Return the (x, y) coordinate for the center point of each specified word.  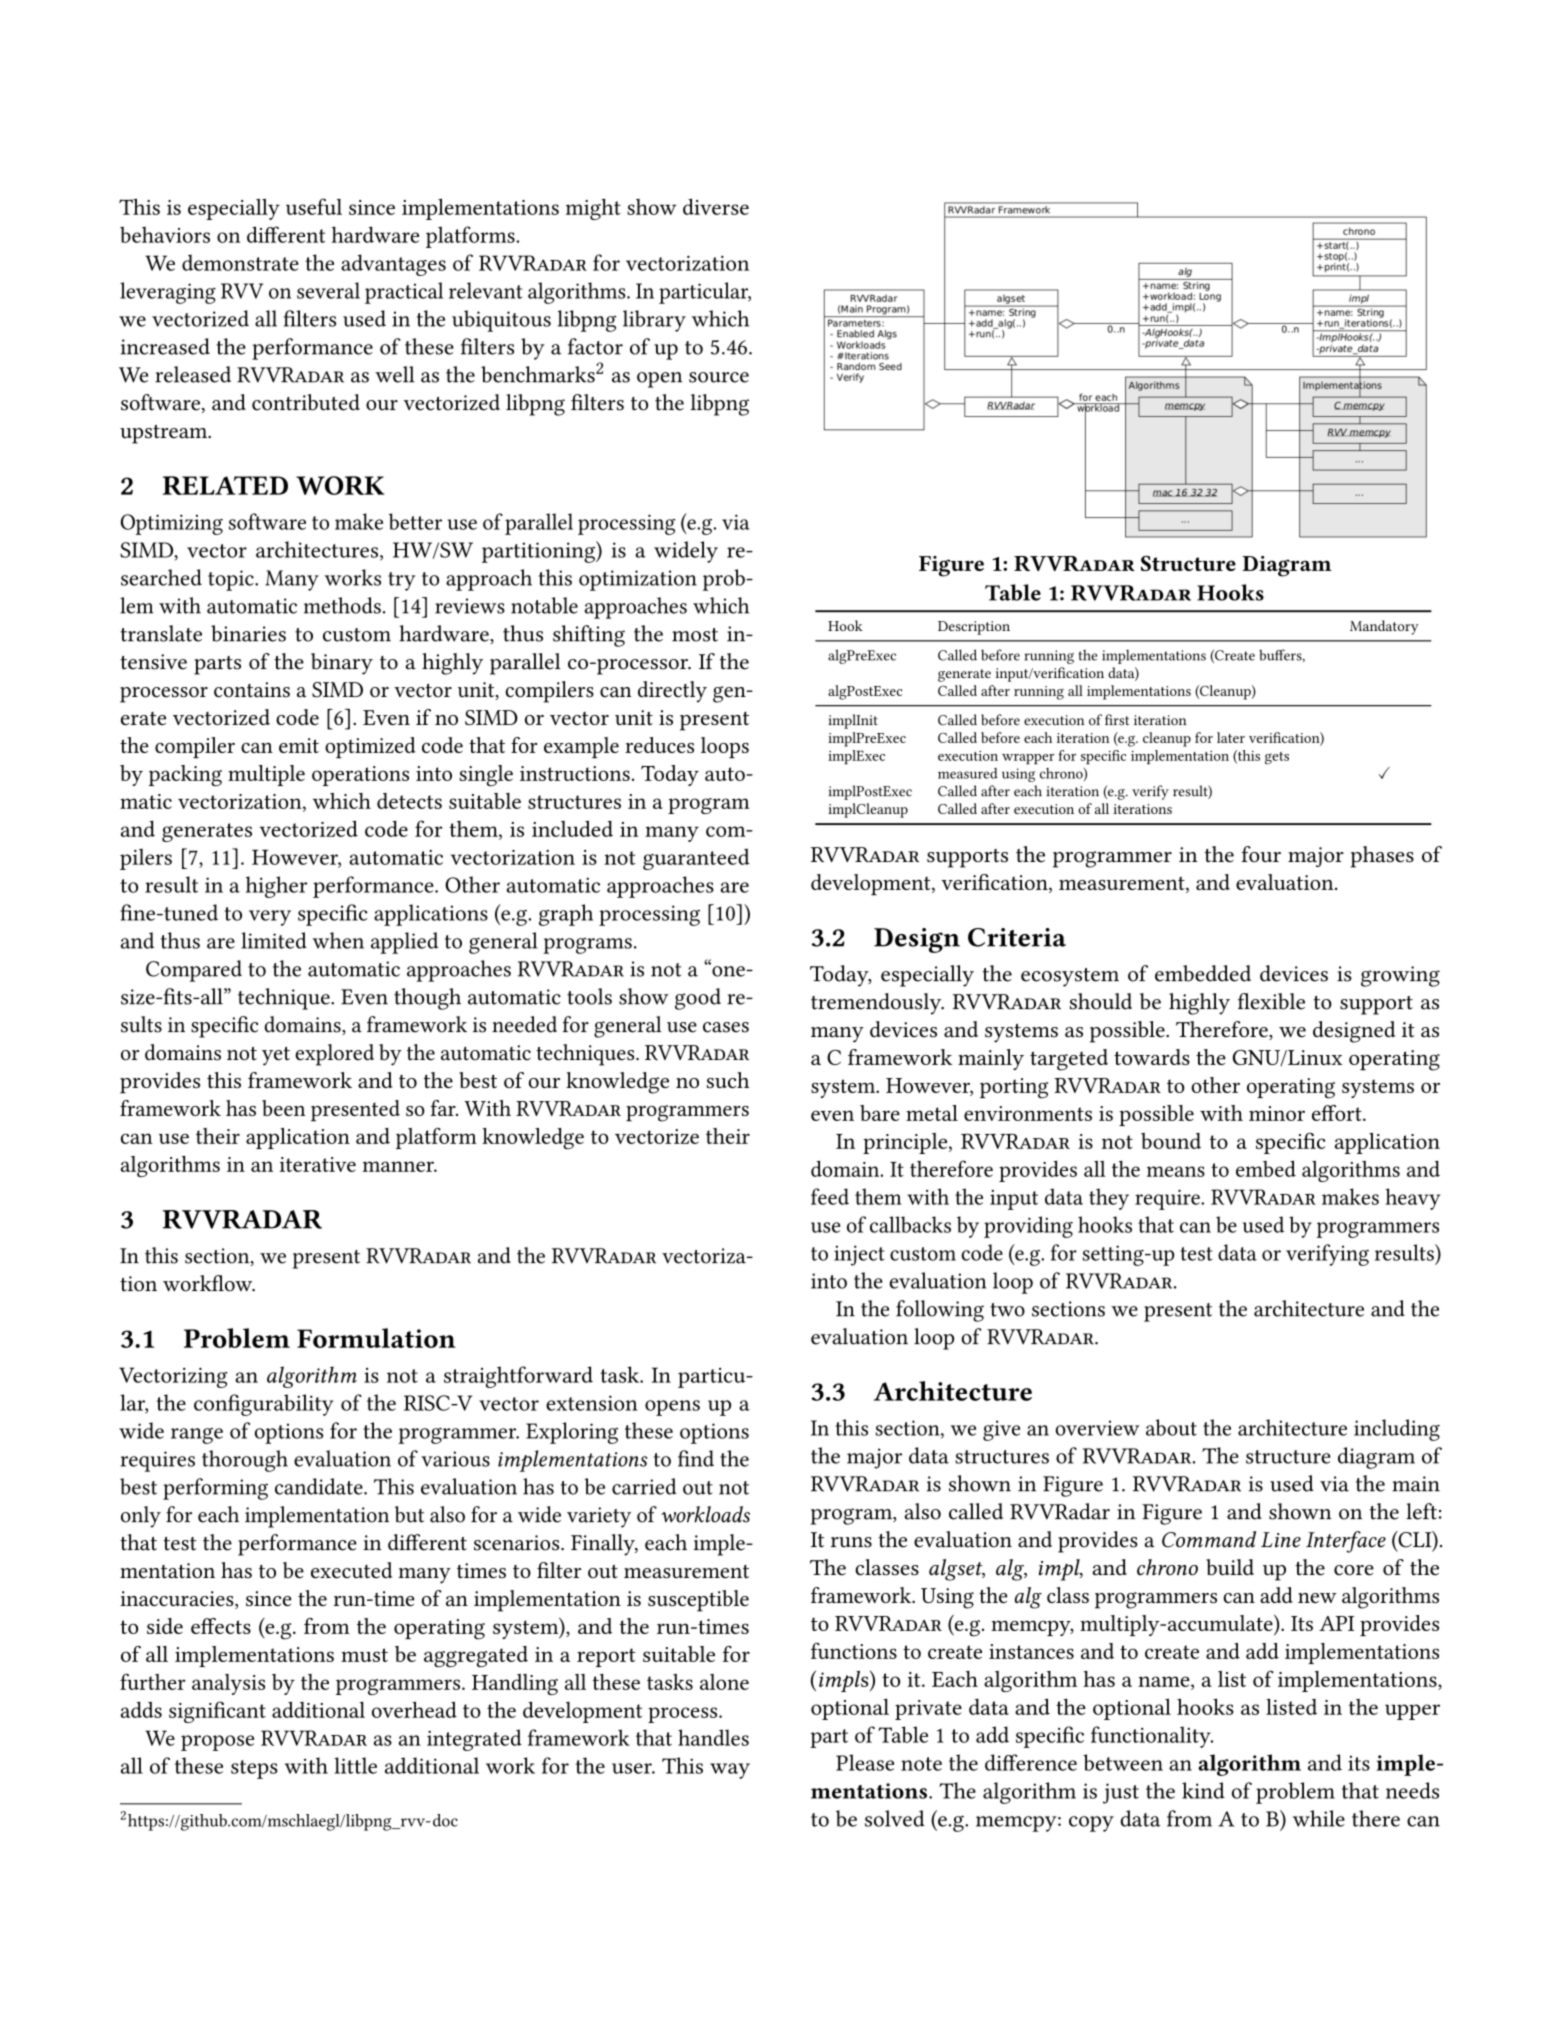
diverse (716, 206)
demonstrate (240, 262)
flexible (1271, 1001)
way (730, 1771)
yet (276, 1056)
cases (726, 1027)
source (719, 377)
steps (254, 1769)
